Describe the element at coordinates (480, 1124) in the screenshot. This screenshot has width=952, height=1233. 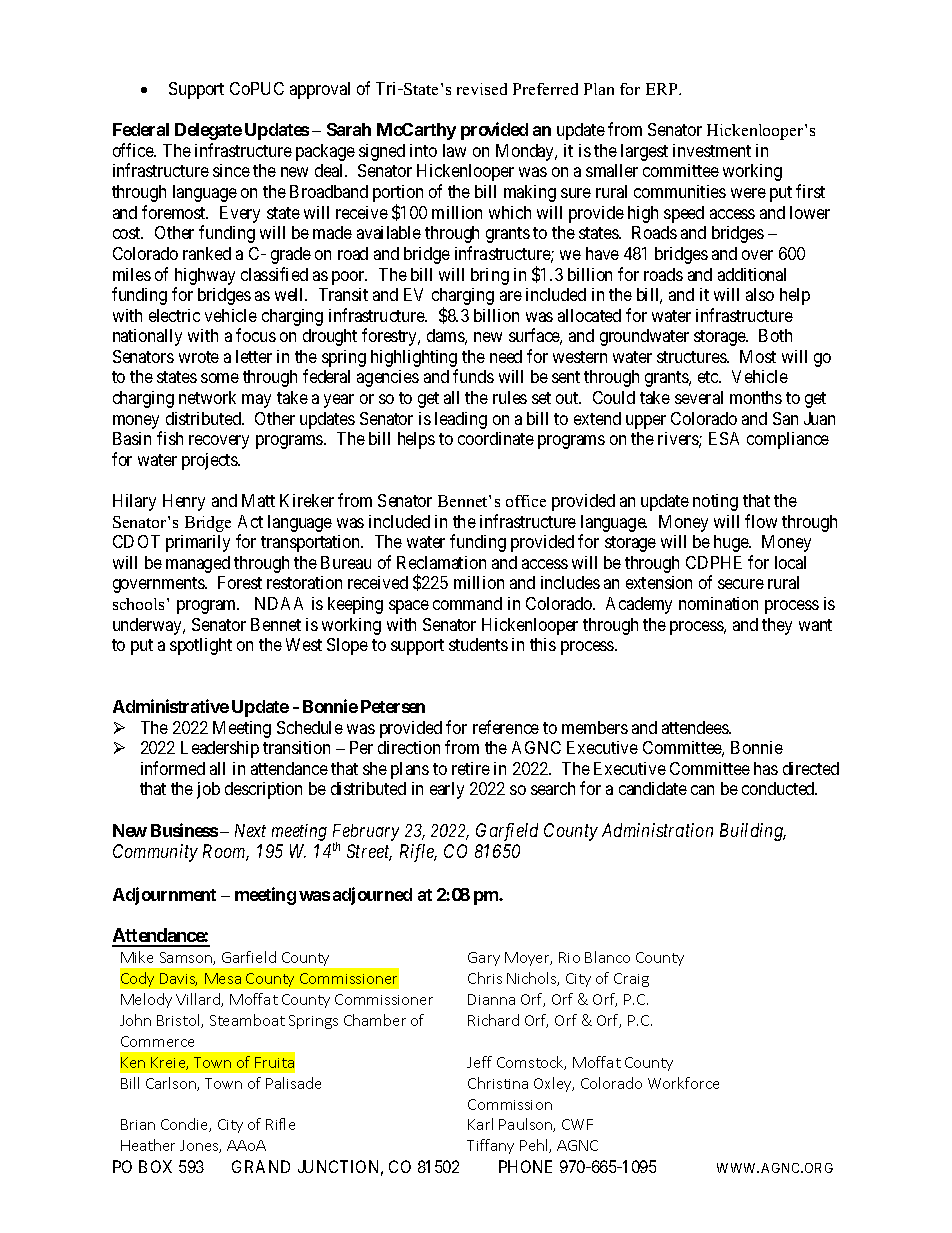
I see `Karl` at that location.
